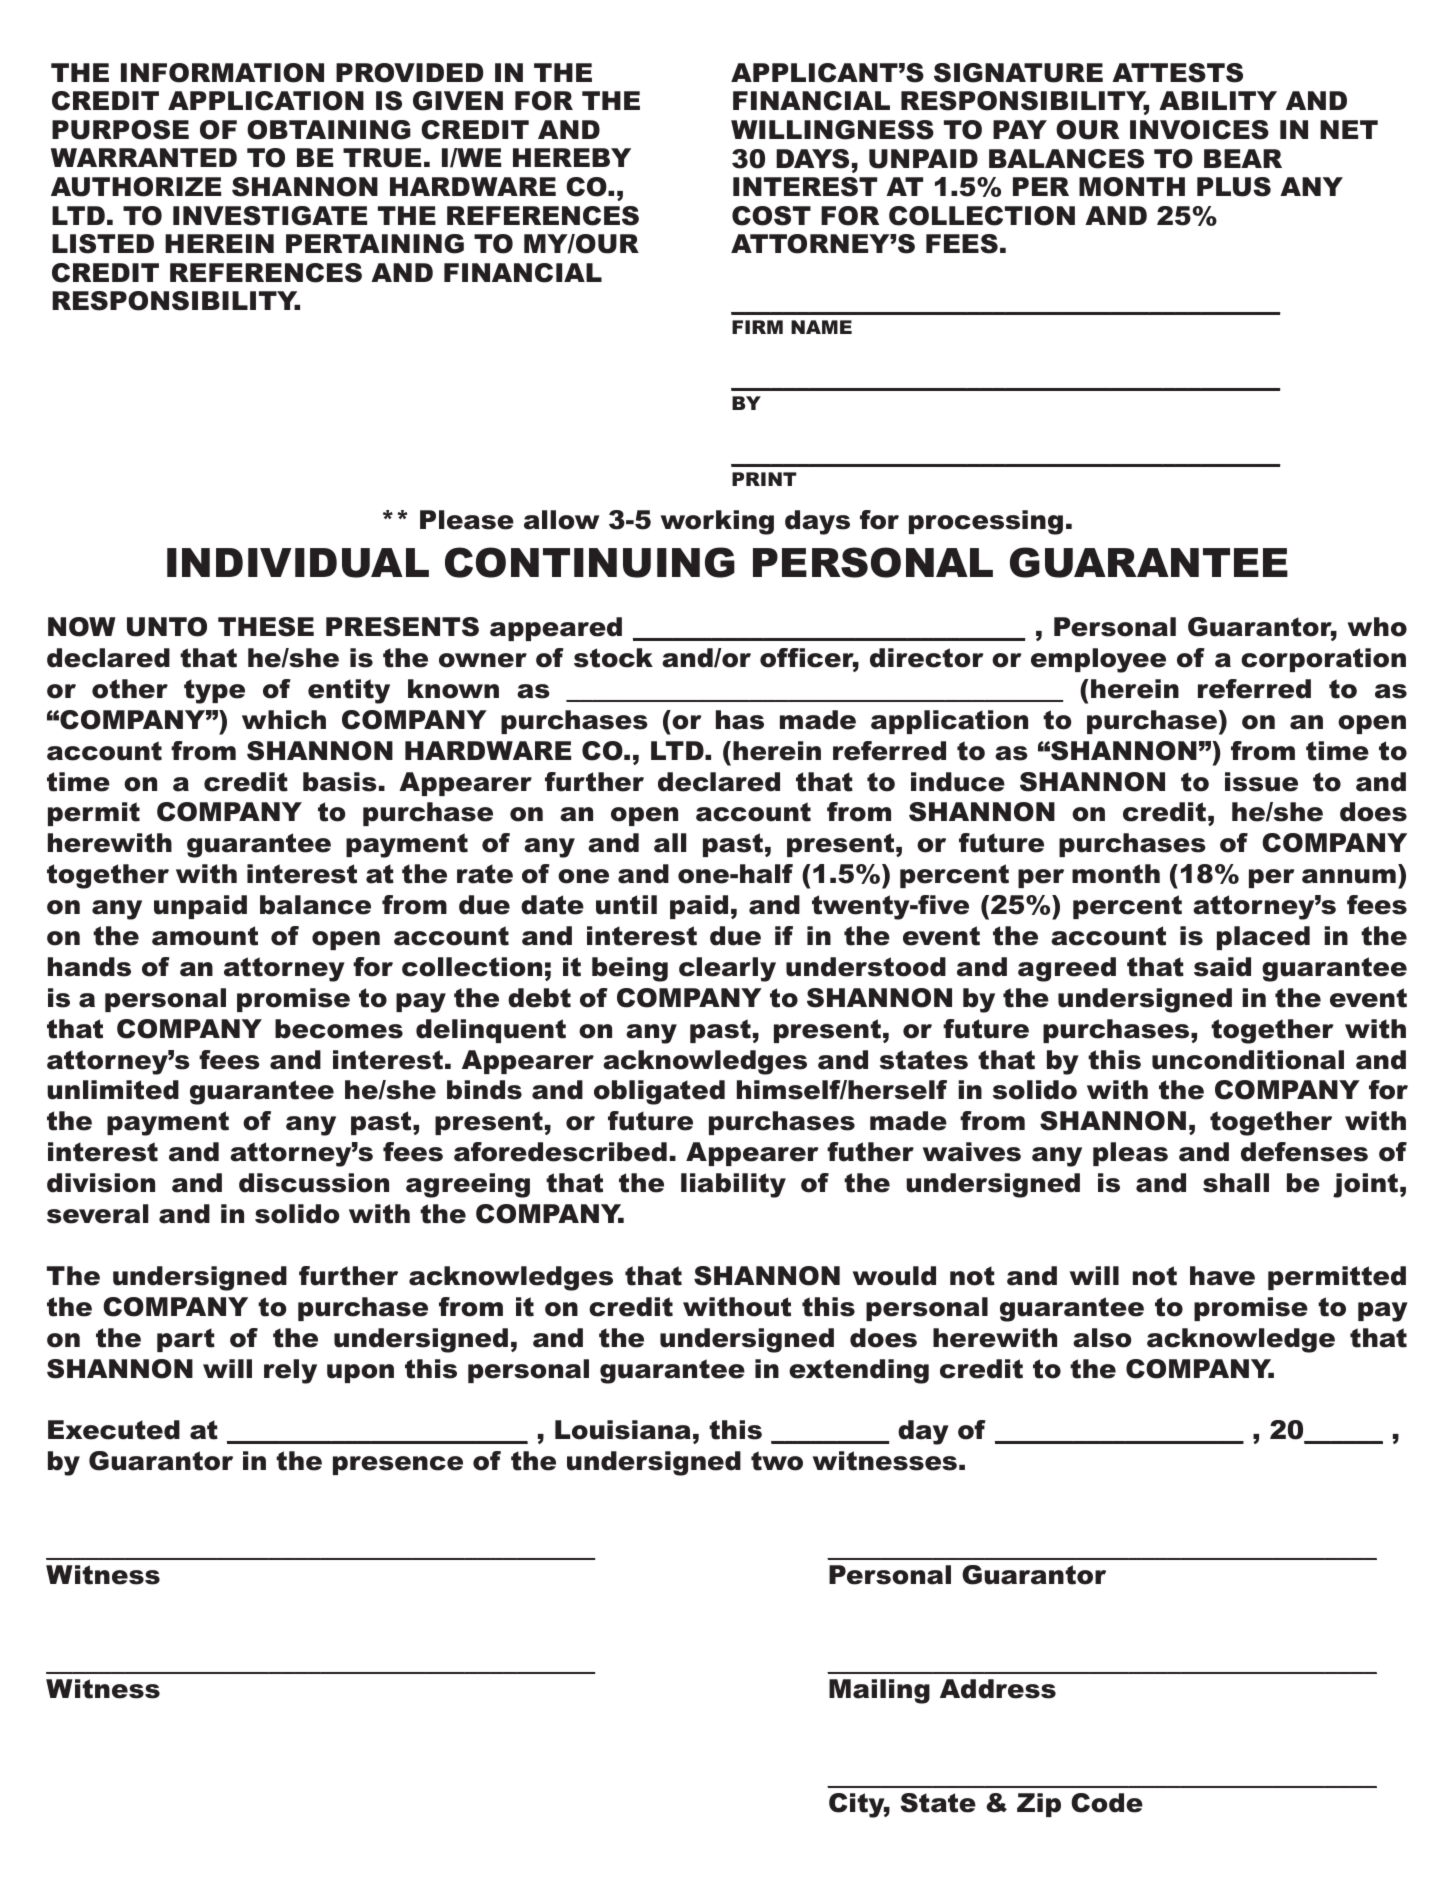 The image size is (1454, 1882). Describe the element at coordinates (1199, 130) in the image. I see `INVOICES` at that location.
